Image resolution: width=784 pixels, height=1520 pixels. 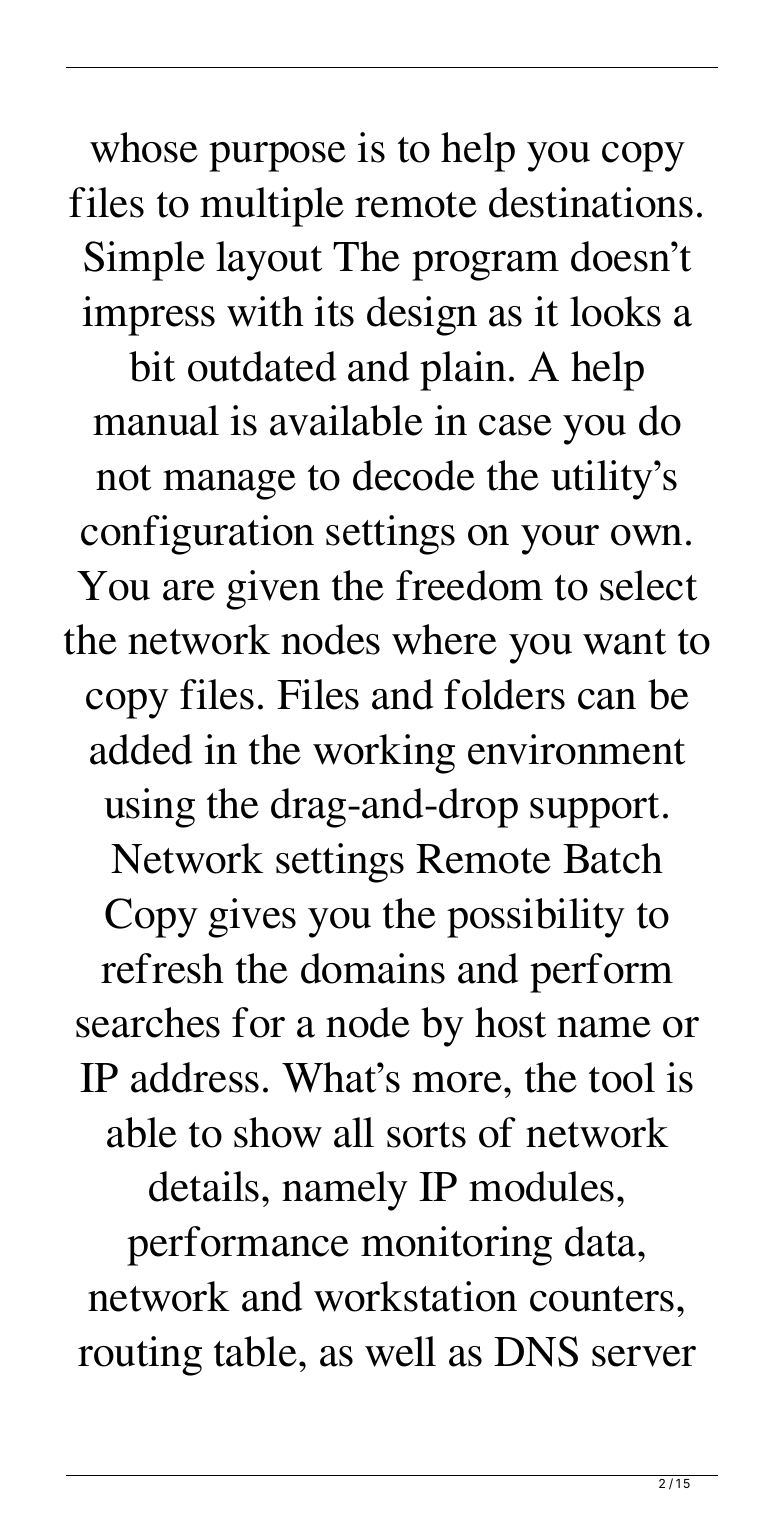 What do you see at coordinates (400, 1351) in the screenshot?
I see `well` at bounding box center [400, 1351].
